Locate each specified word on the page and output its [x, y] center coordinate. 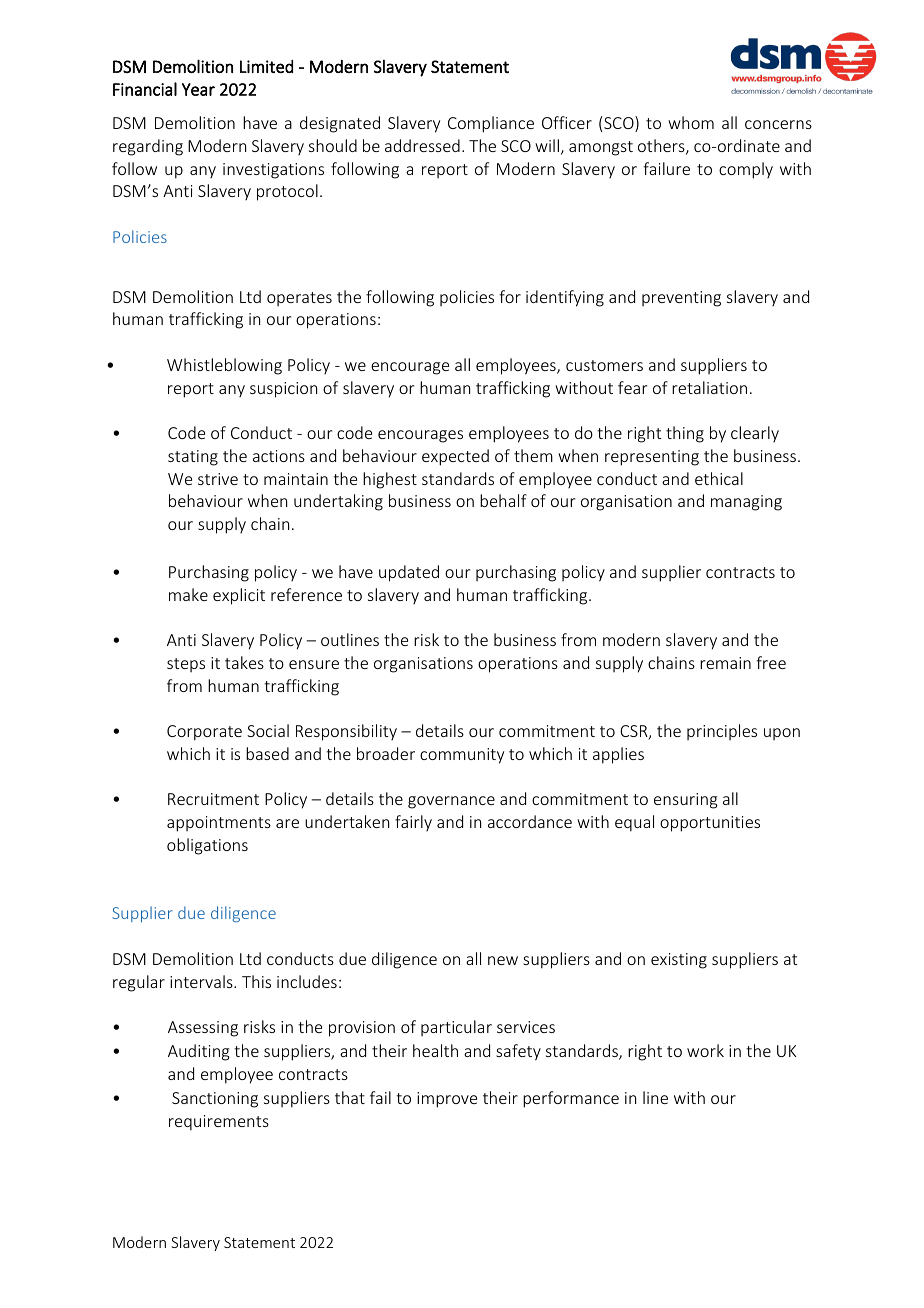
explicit [239, 596]
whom [691, 122]
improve [447, 1100]
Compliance [491, 124]
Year [198, 89]
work [705, 1050]
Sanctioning [215, 1100]
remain [725, 663]
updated [409, 573]
